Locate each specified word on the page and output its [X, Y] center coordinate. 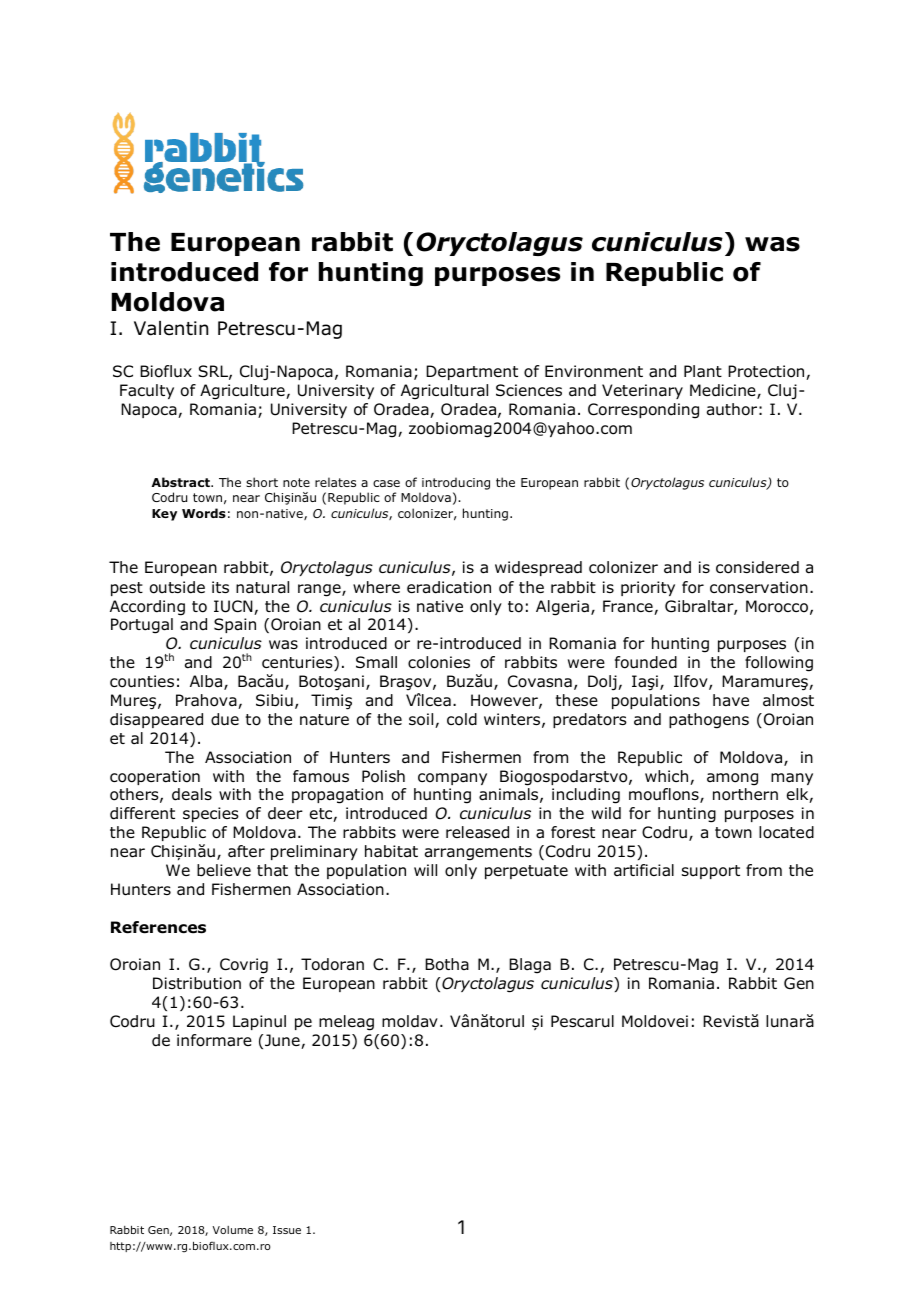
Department [472, 372]
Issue [287, 1230]
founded [646, 662]
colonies [439, 662]
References [158, 927]
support [711, 872]
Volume [233, 1230]
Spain [235, 625]
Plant [703, 371]
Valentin [171, 328]
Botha [447, 964]
